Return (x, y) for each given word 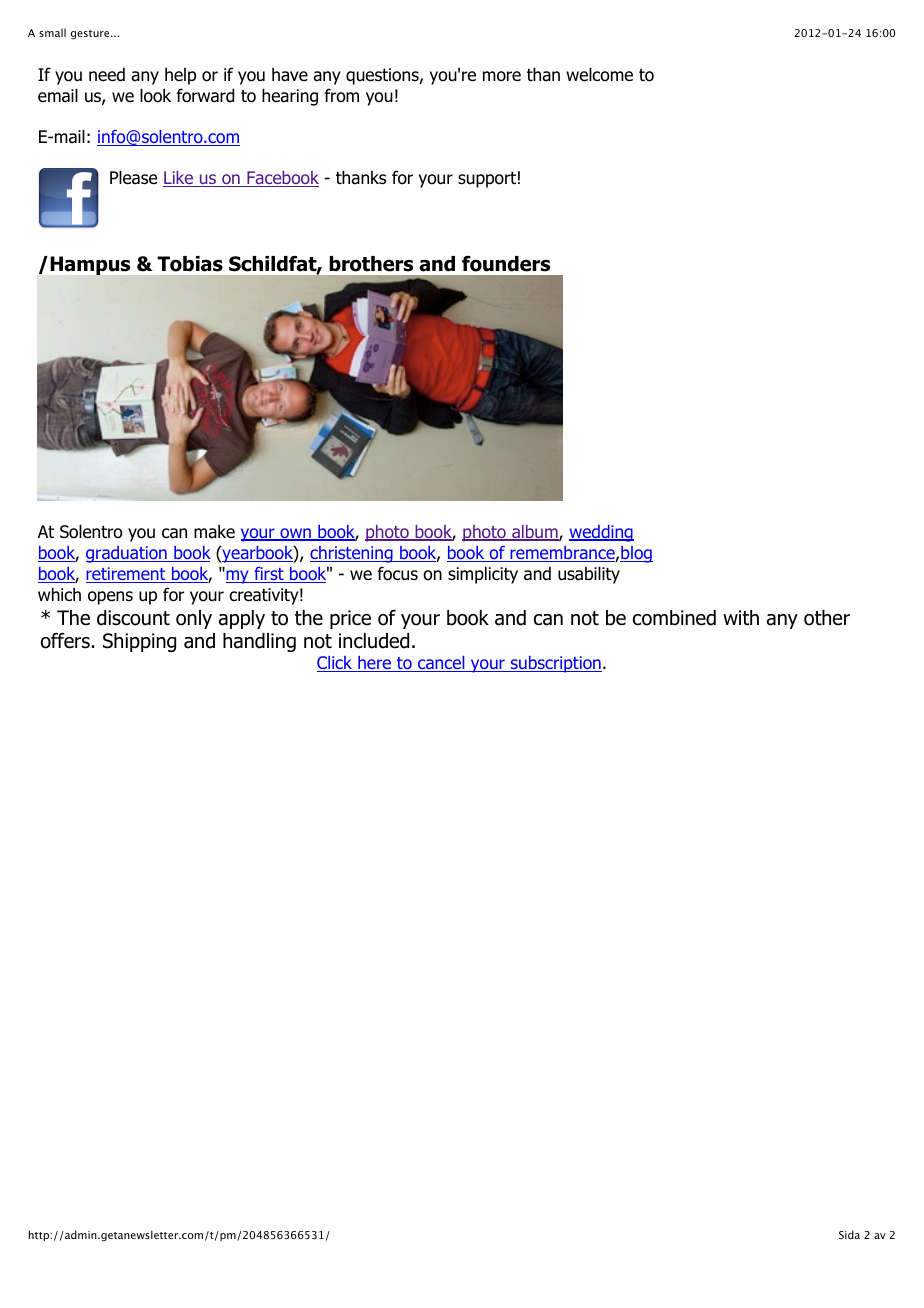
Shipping (139, 642)
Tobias (190, 264)
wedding (601, 533)
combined (674, 618)
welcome (599, 74)
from (341, 95)
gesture (91, 34)
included (374, 641)
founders (506, 264)
